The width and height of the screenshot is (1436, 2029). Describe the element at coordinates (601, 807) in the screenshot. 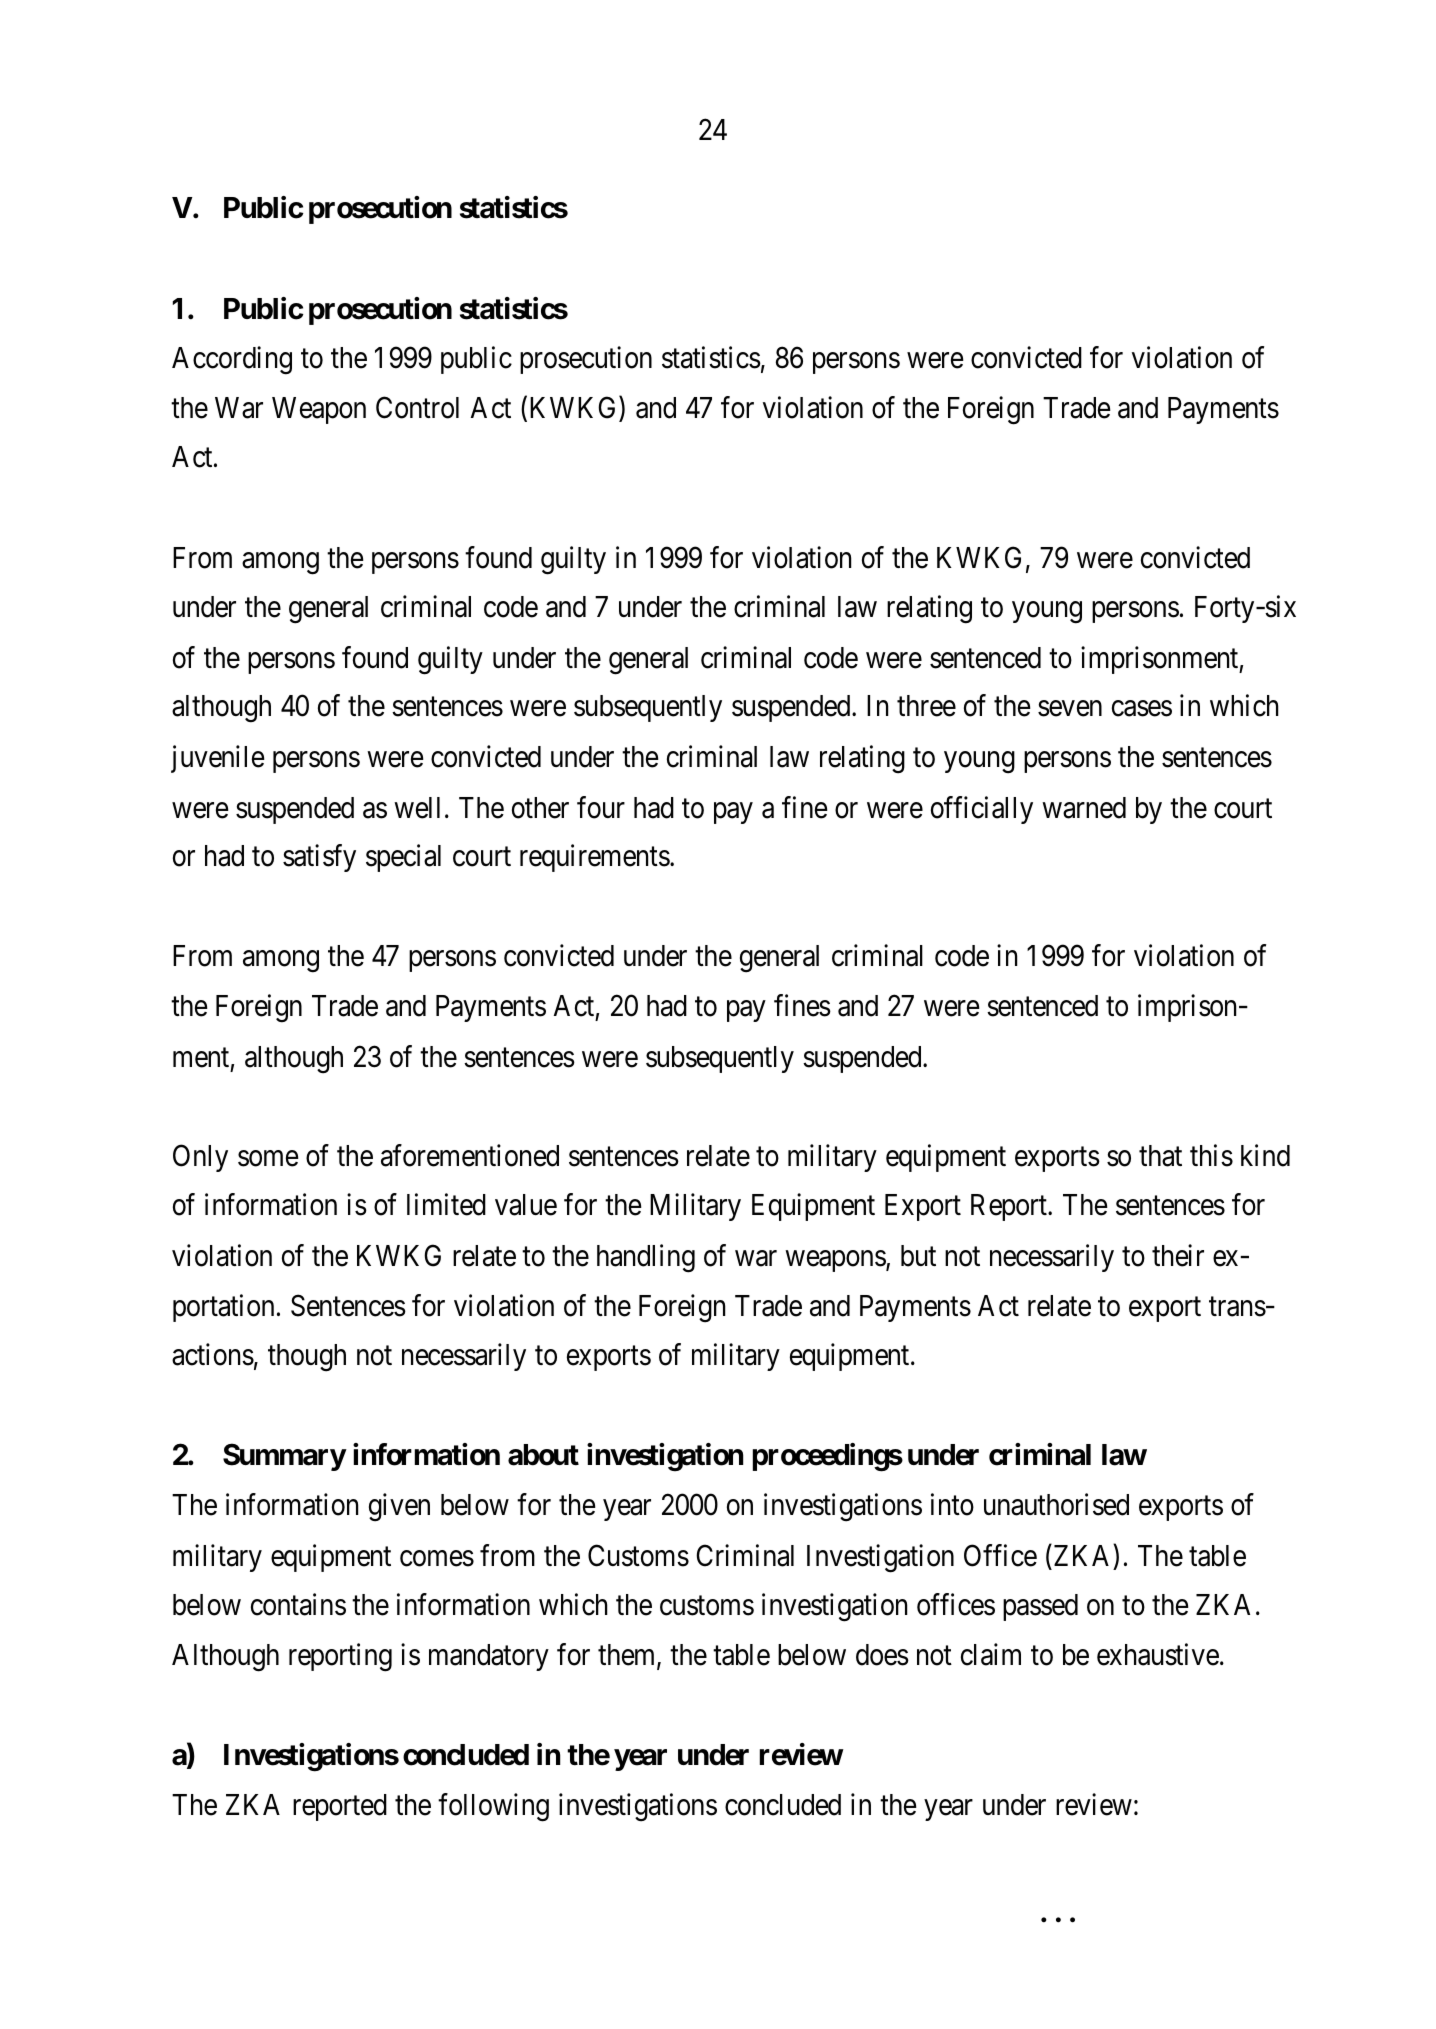

I see `four` at that location.
